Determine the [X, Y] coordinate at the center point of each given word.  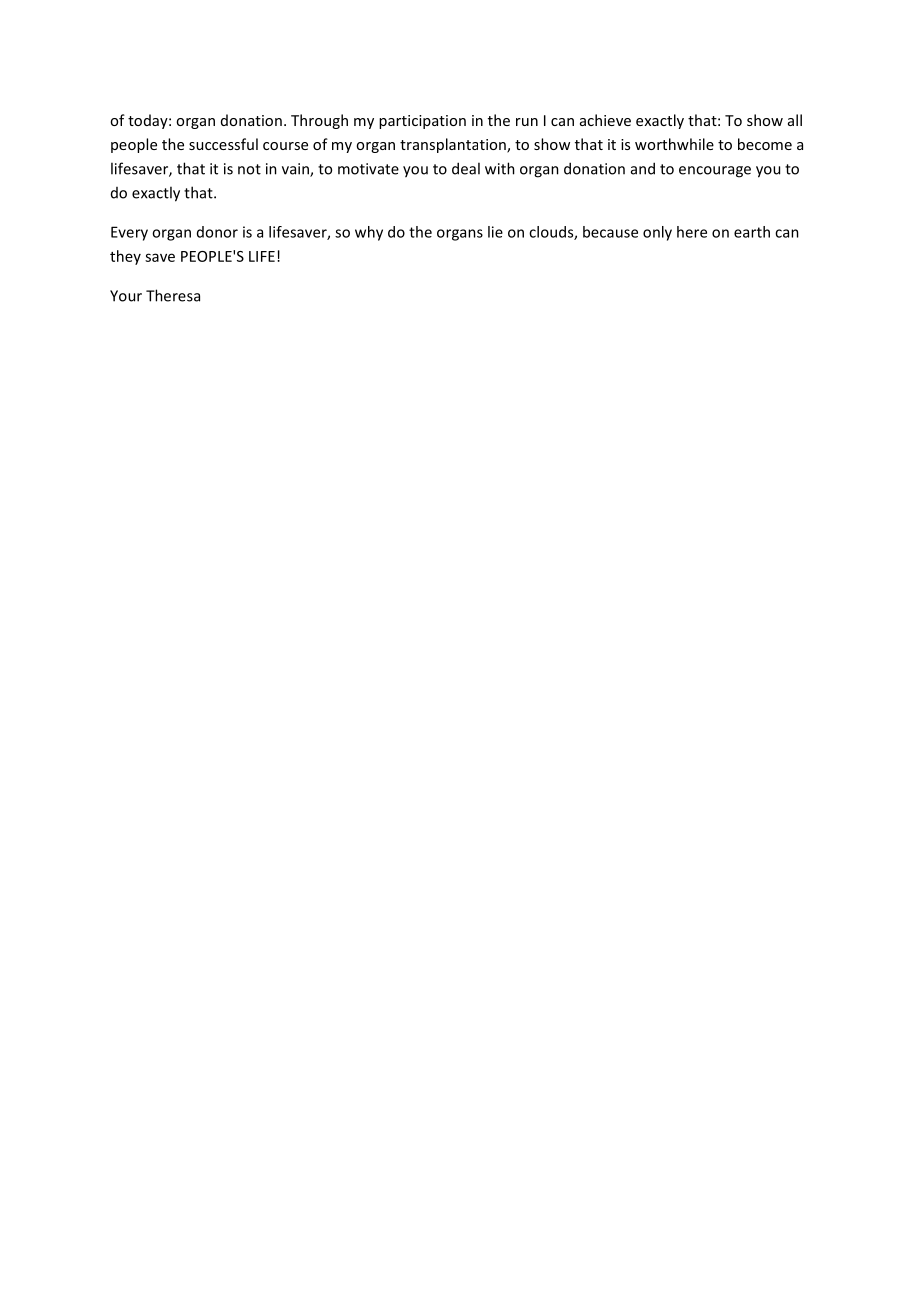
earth [752, 232]
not [249, 169]
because [610, 232]
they [125, 257]
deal [466, 168]
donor [217, 232]
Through [319, 121]
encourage [715, 172]
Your [126, 296]
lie [495, 232]
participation [422, 122]
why [369, 233]
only [657, 233]
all [795, 120]
